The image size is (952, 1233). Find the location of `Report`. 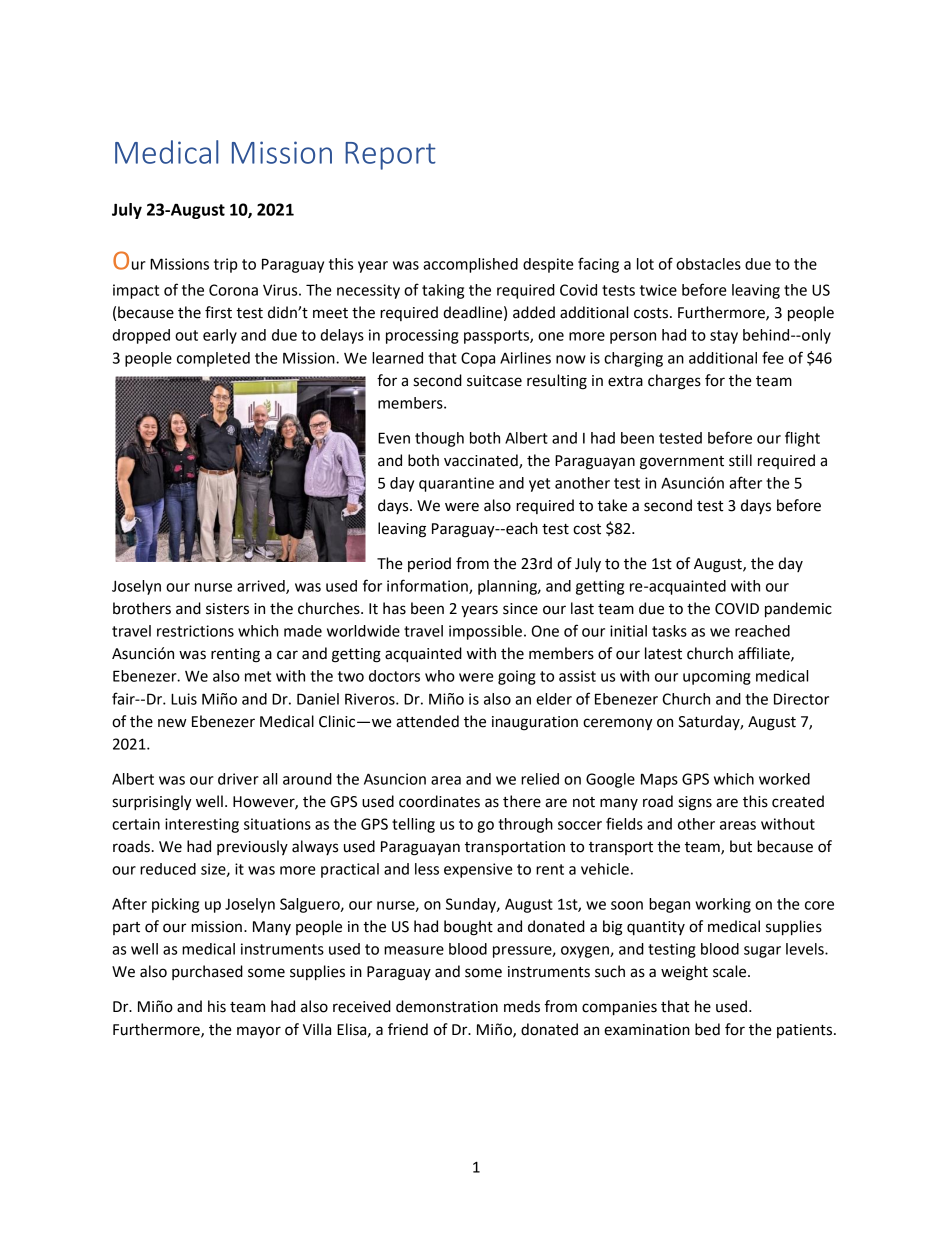

Report is located at coordinates (390, 156).
